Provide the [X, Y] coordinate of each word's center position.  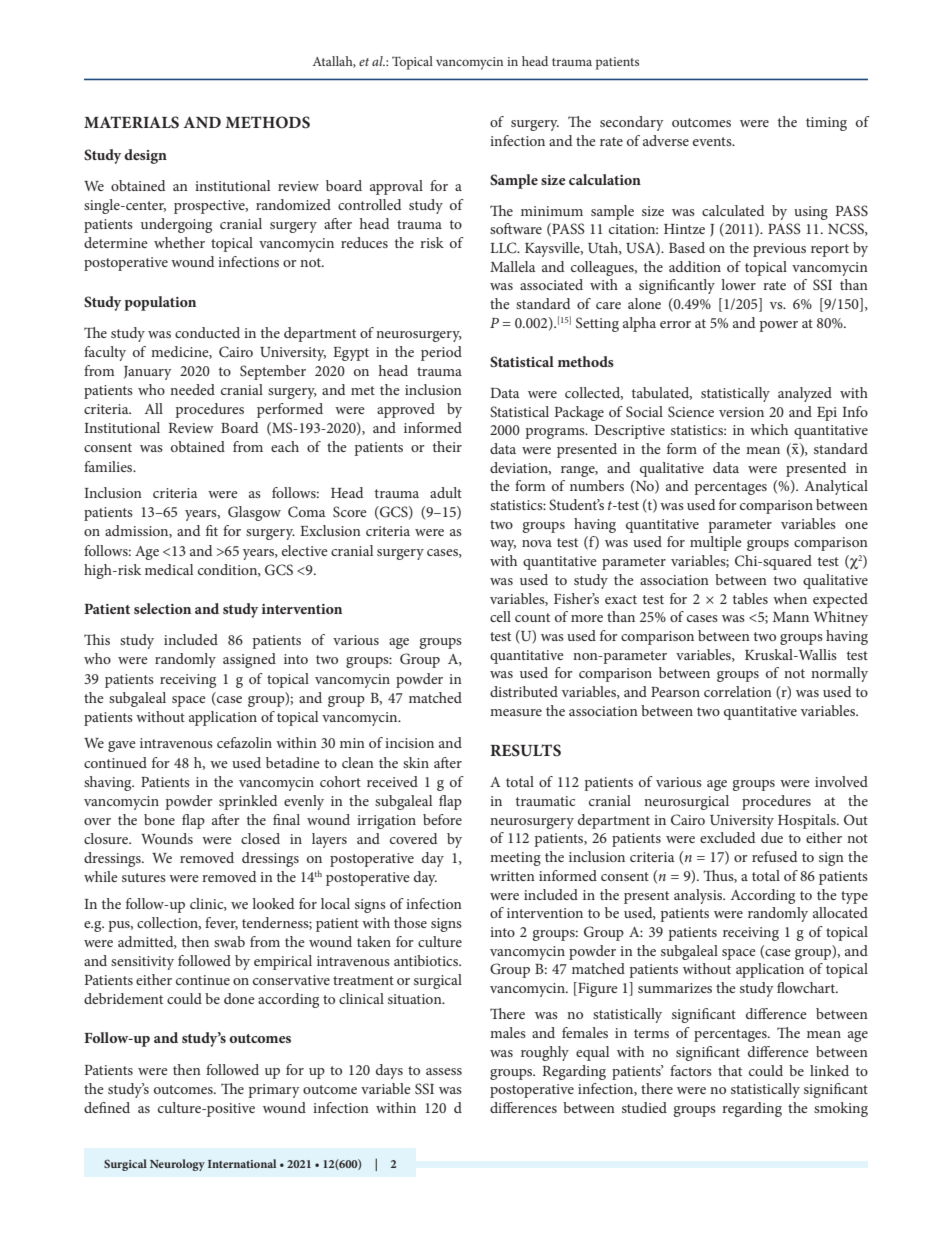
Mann [791, 617]
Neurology [177, 1165]
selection [162, 608]
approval [396, 187]
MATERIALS [131, 122]
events [713, 141]
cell [500, 616]
